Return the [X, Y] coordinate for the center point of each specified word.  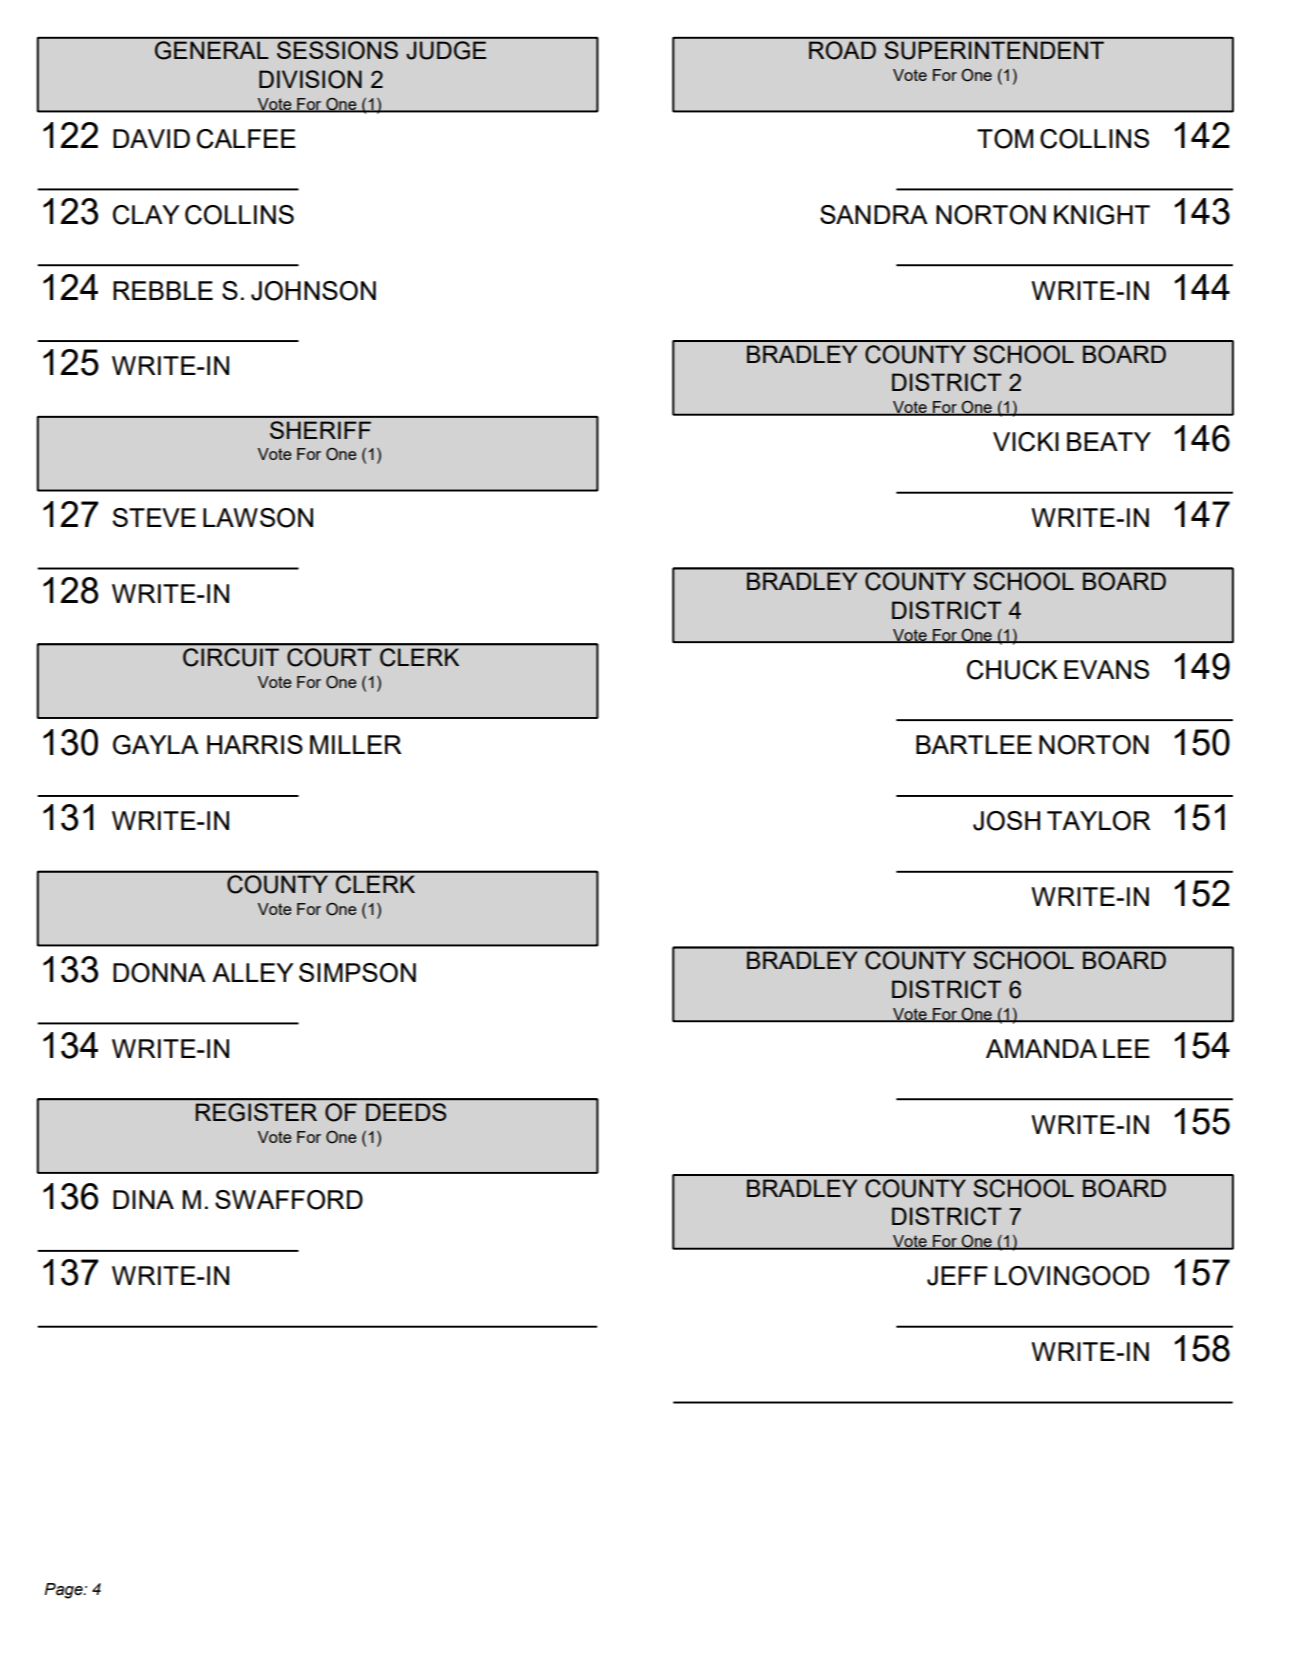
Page [64, 1591]
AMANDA [1041, 1048]
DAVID [151, 138]
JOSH [1006, 821]
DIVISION [310, 79]
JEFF [957, 1276]
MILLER [356, 744]
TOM [1005, 139]
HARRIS [255, 744]
